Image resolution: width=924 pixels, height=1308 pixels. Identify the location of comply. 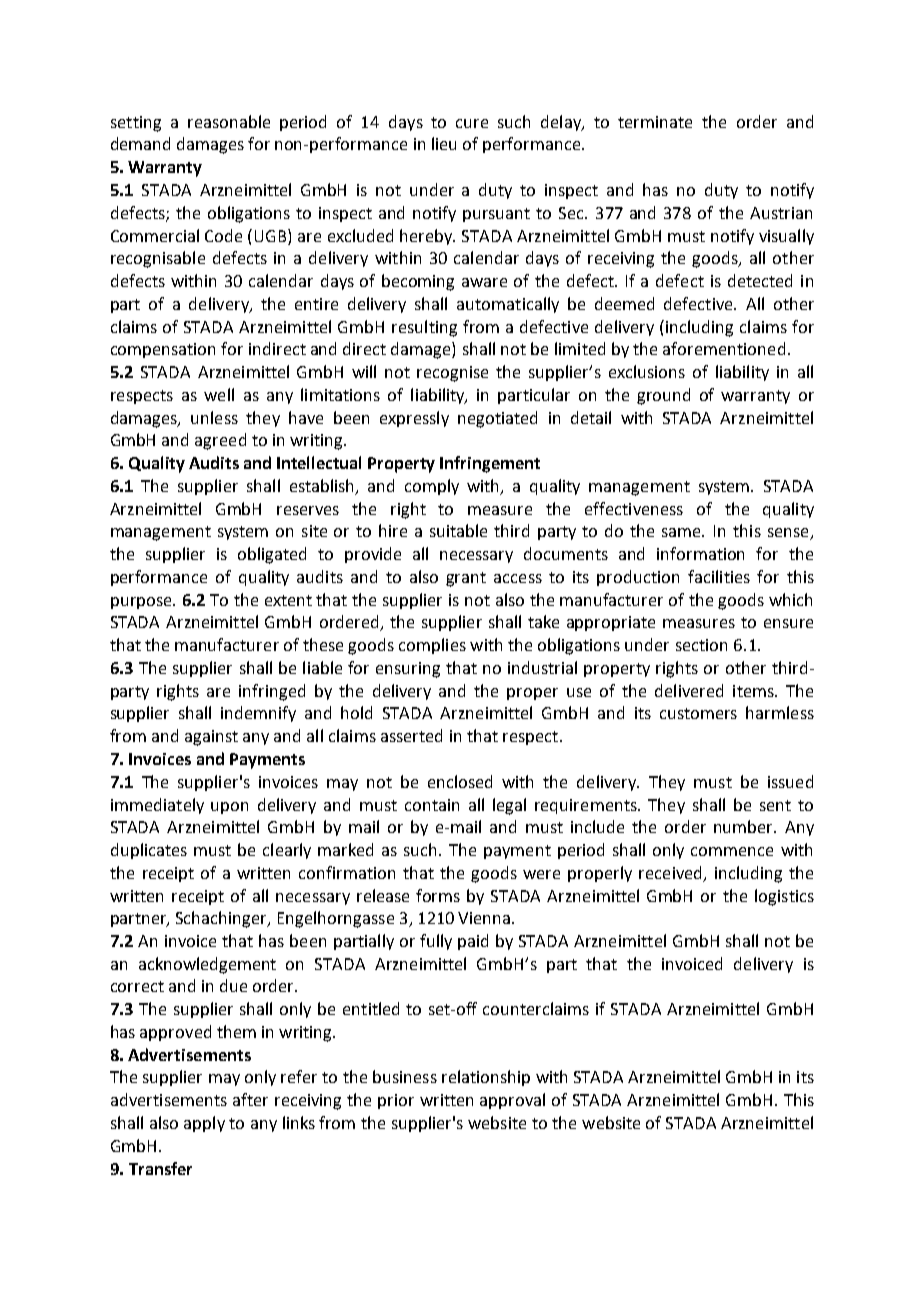
(432, 487).
